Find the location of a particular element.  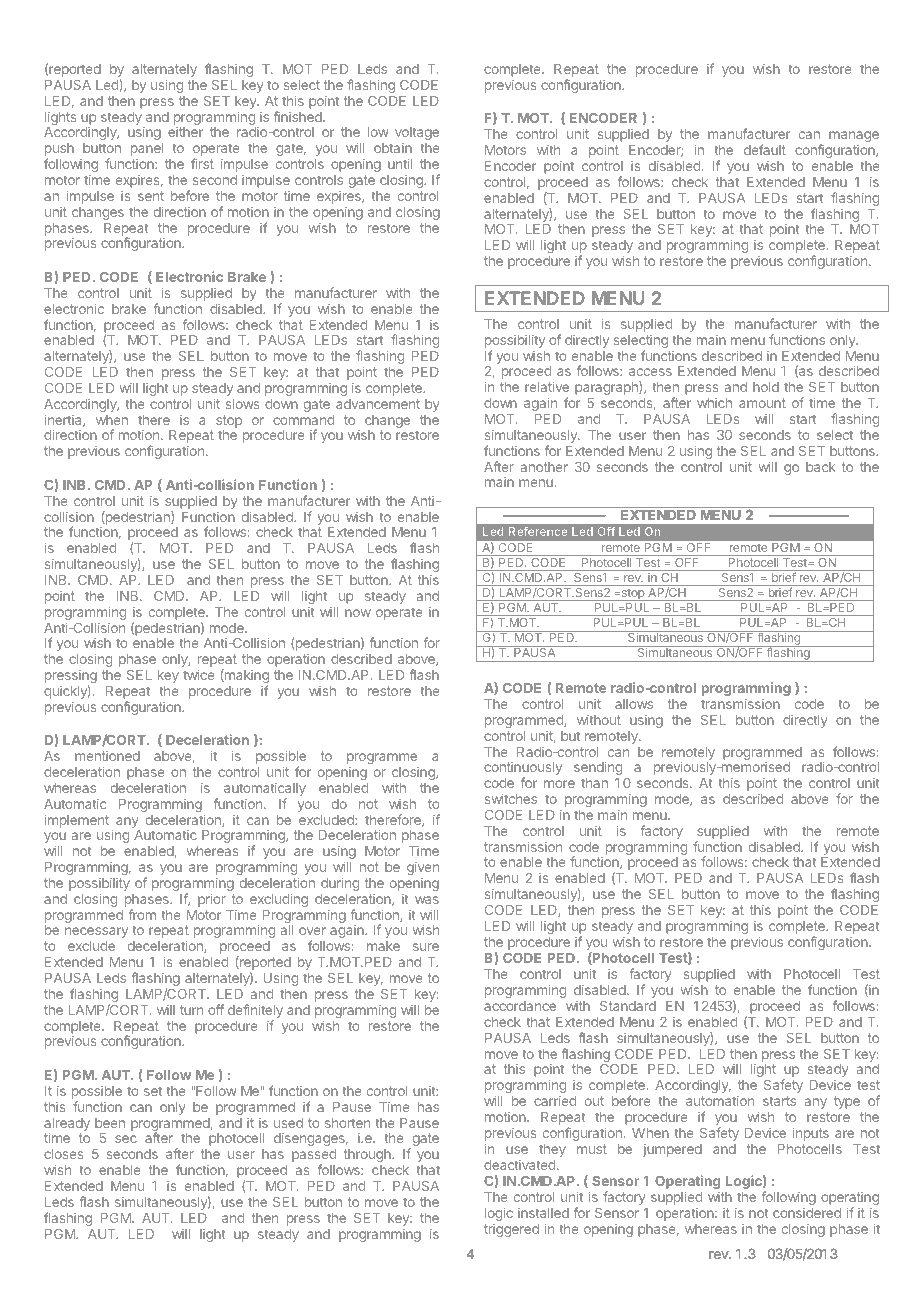

slows is located at coordinates (242, 404).
